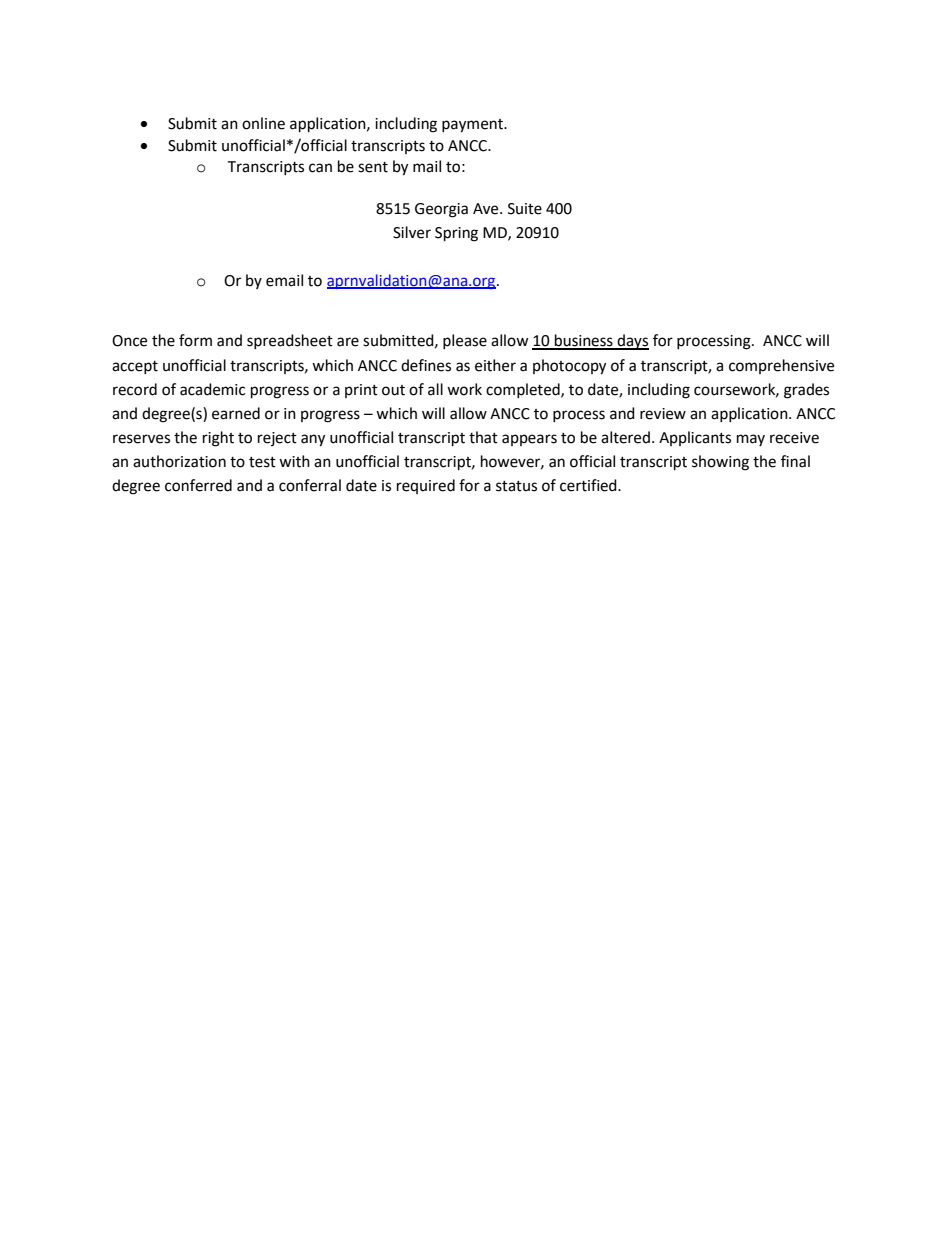 The width and height of the document is (952, 1233). What do you see at coordinates (198, 485) in the document?
I see `conferred` at bounding box center [198, 485].
